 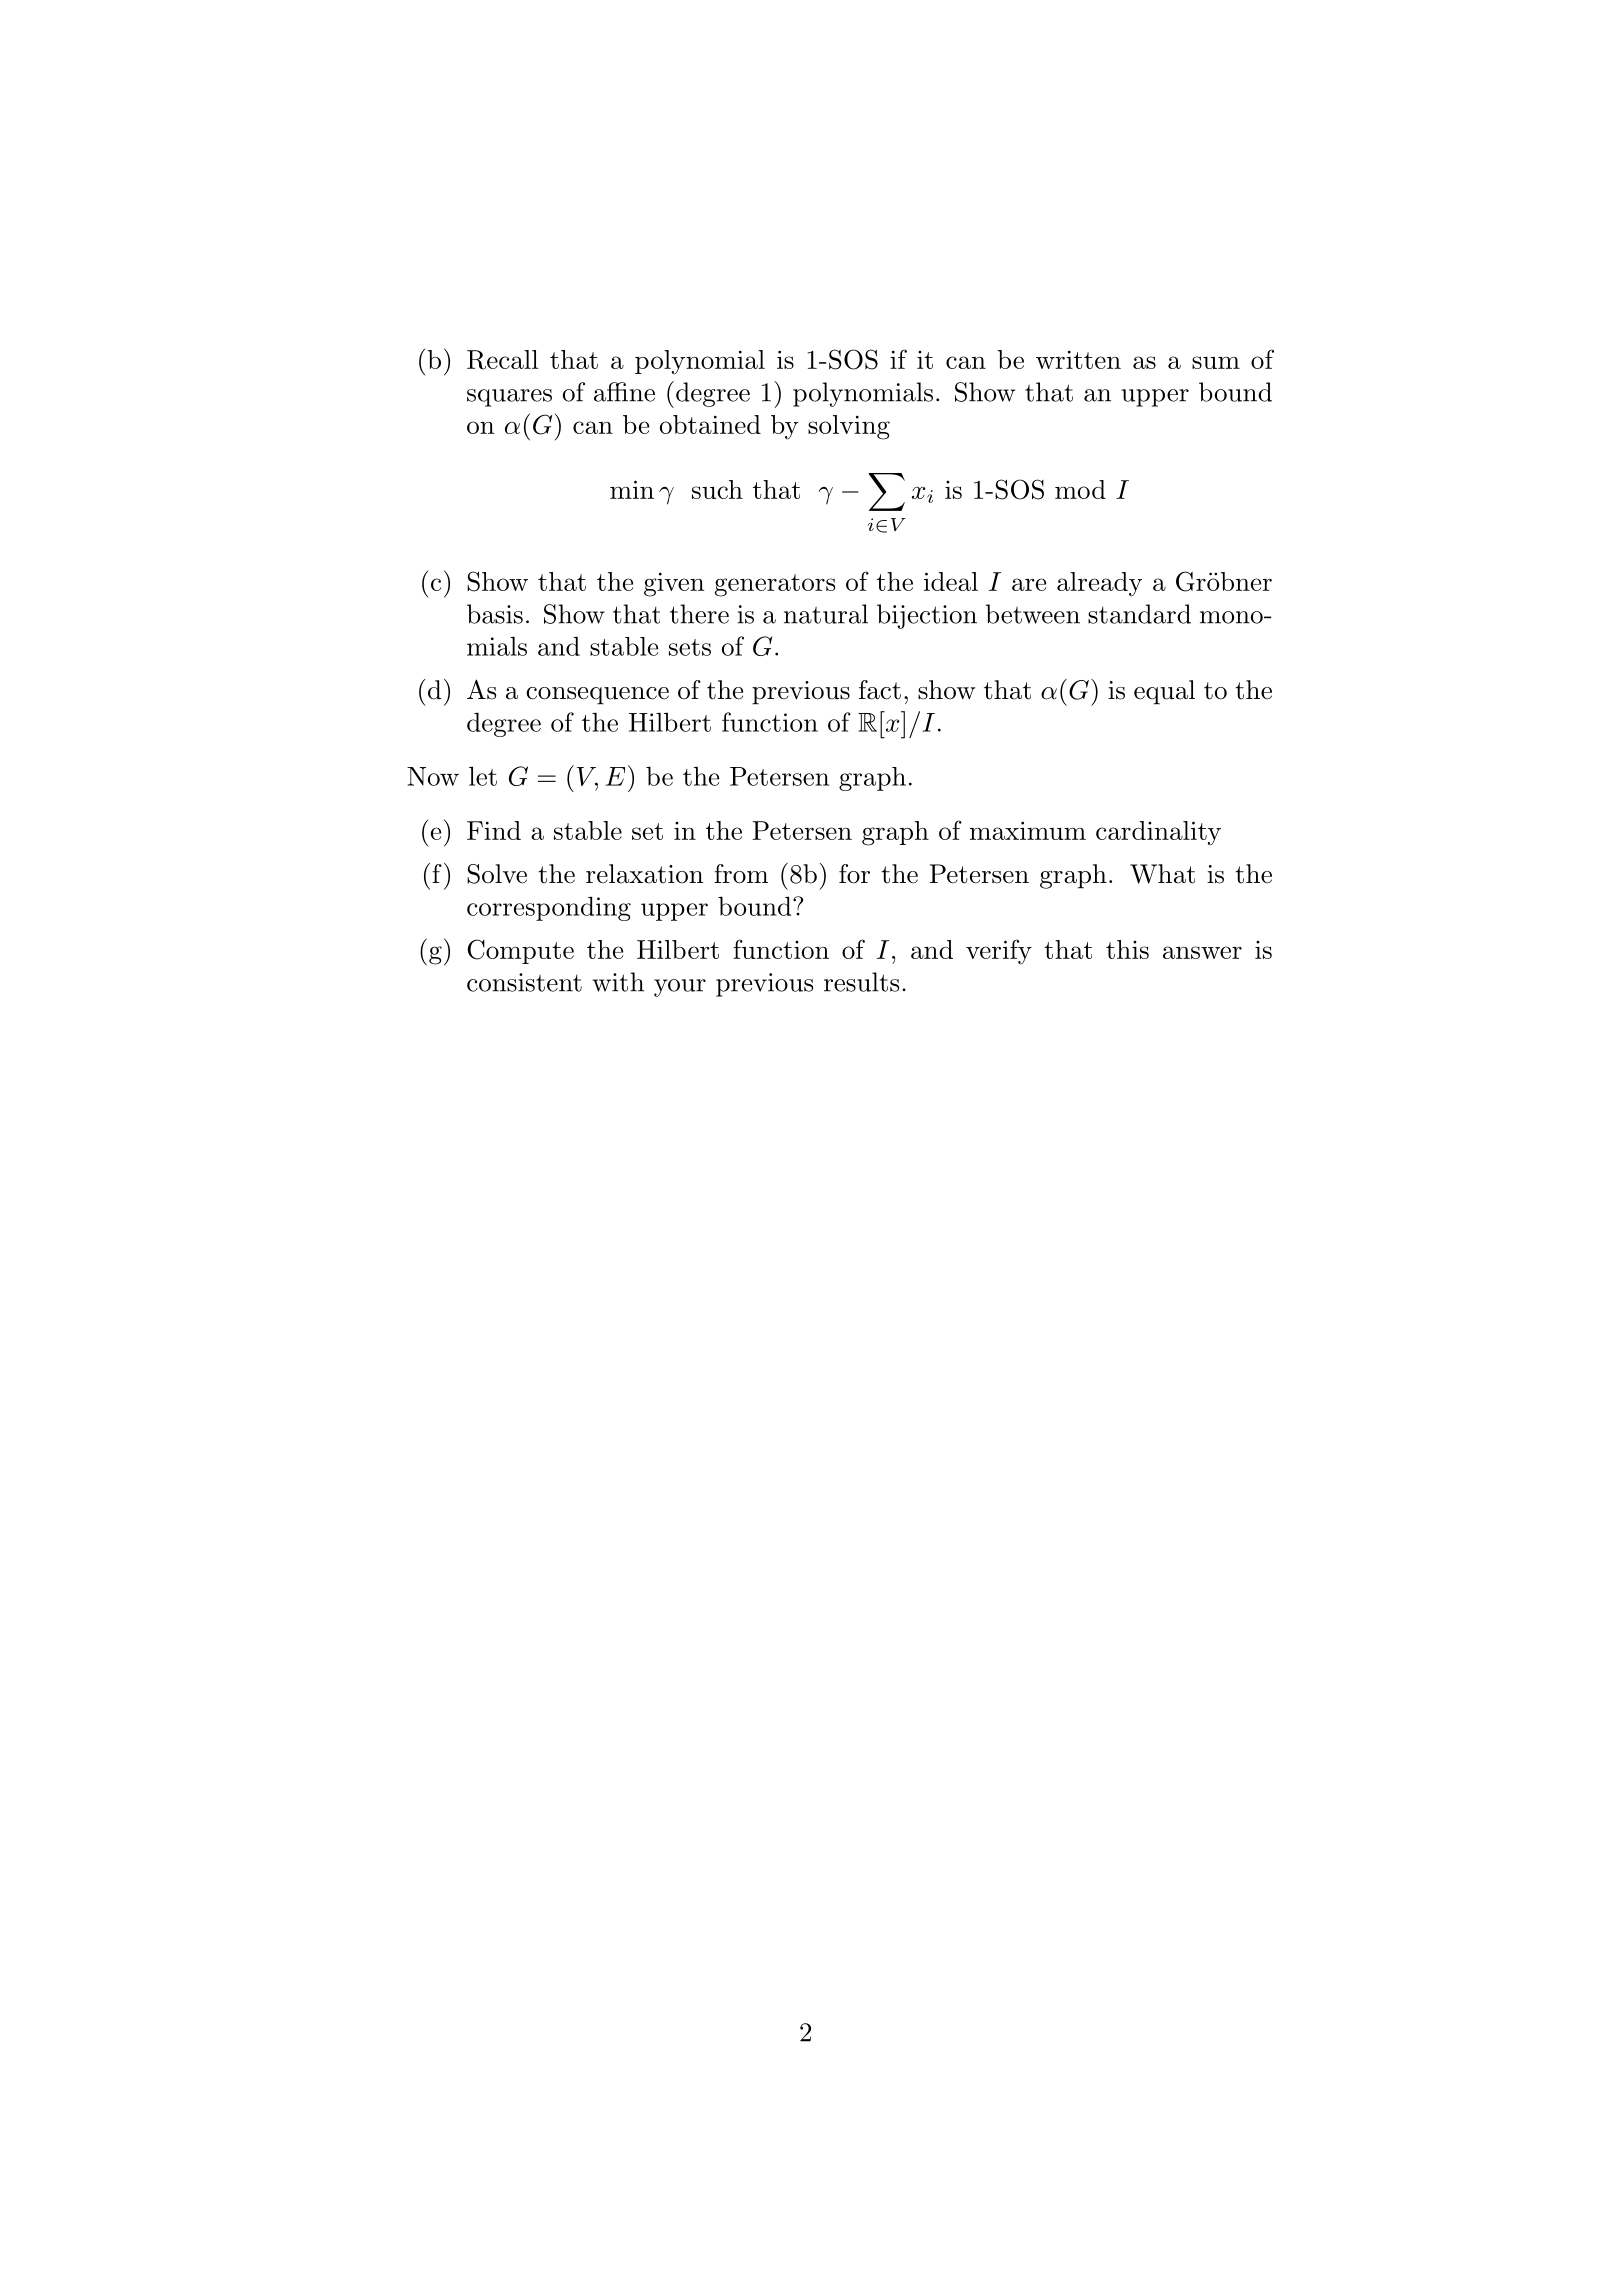 What do you see at coordinates (775, 585) in the screenshot?
I see `generators` at bounding box center [775, 585].
